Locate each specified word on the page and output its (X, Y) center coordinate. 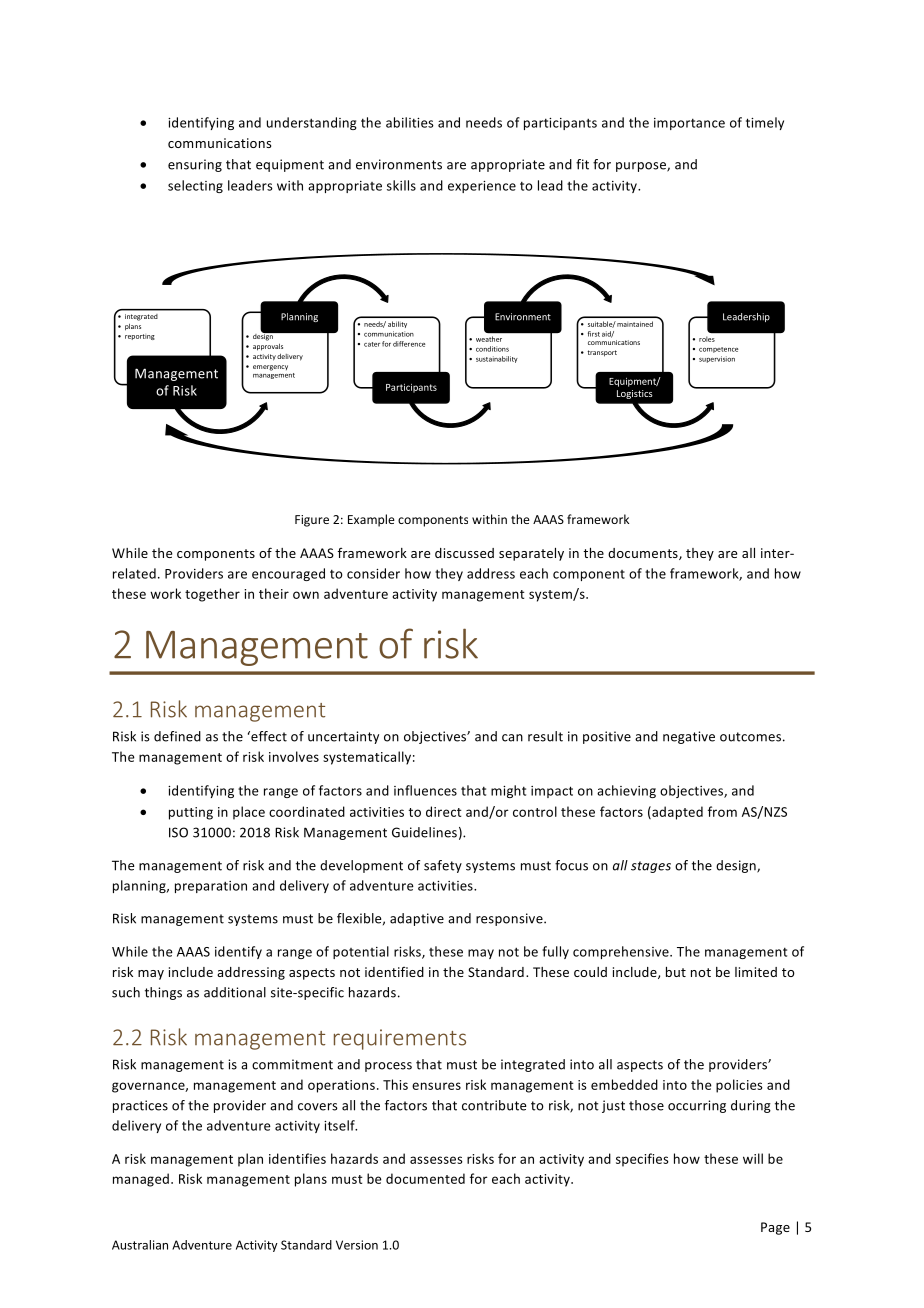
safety (443, 866)
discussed (464, 553)
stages (651, 867)
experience (482, 187)
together (212, 595)
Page (775, 1228)
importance (689, 124)
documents (644, 554)
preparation (211, 887)
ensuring (195, 165)
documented (425, 1178)
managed (142, 1180)
